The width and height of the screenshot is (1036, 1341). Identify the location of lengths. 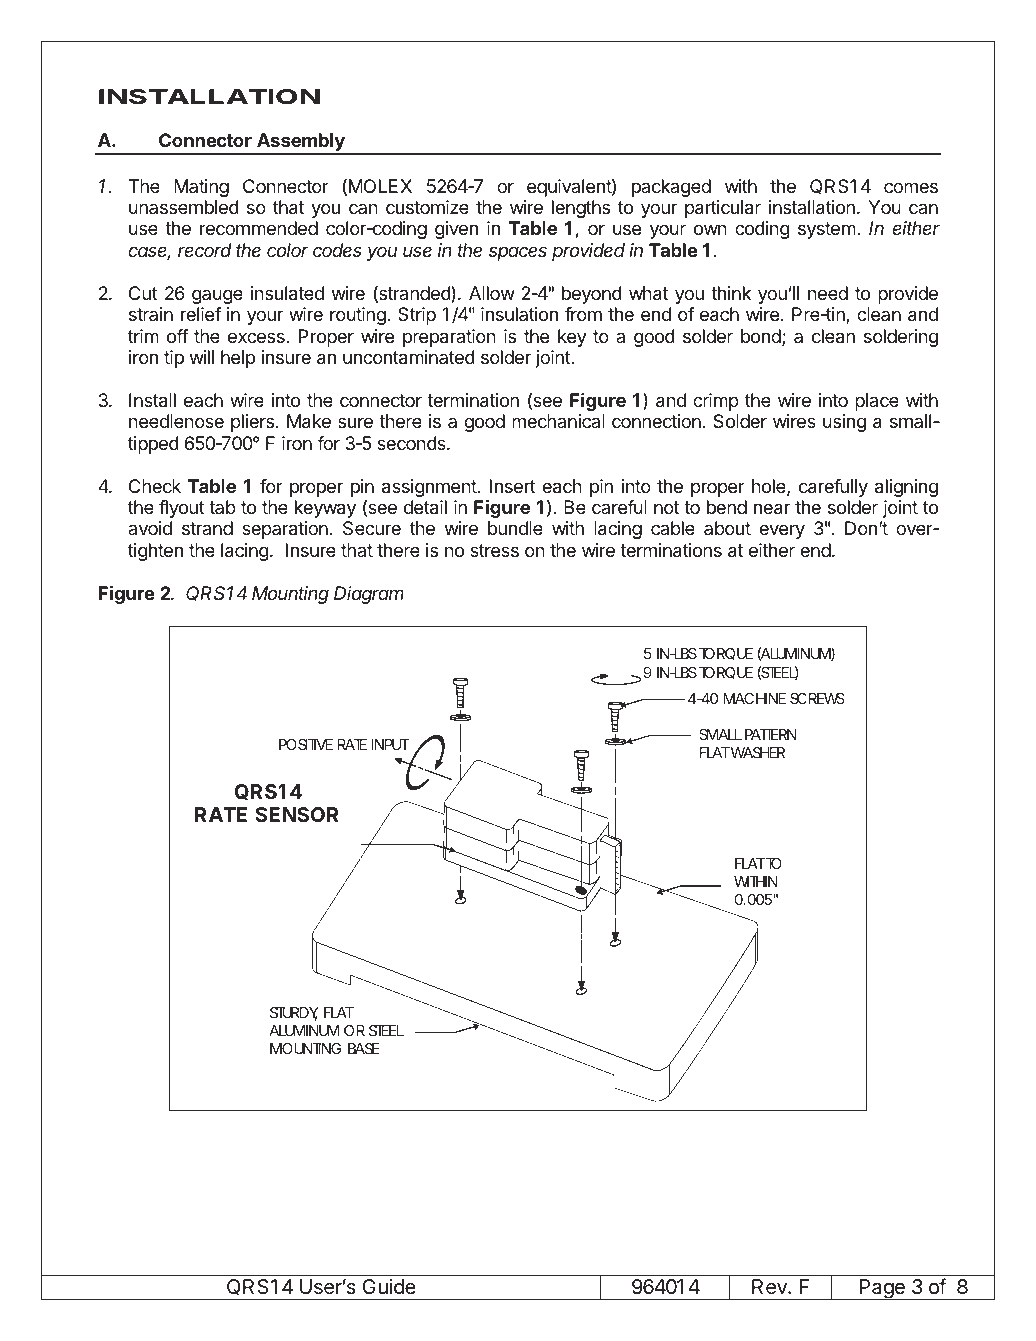
(581, 209).
